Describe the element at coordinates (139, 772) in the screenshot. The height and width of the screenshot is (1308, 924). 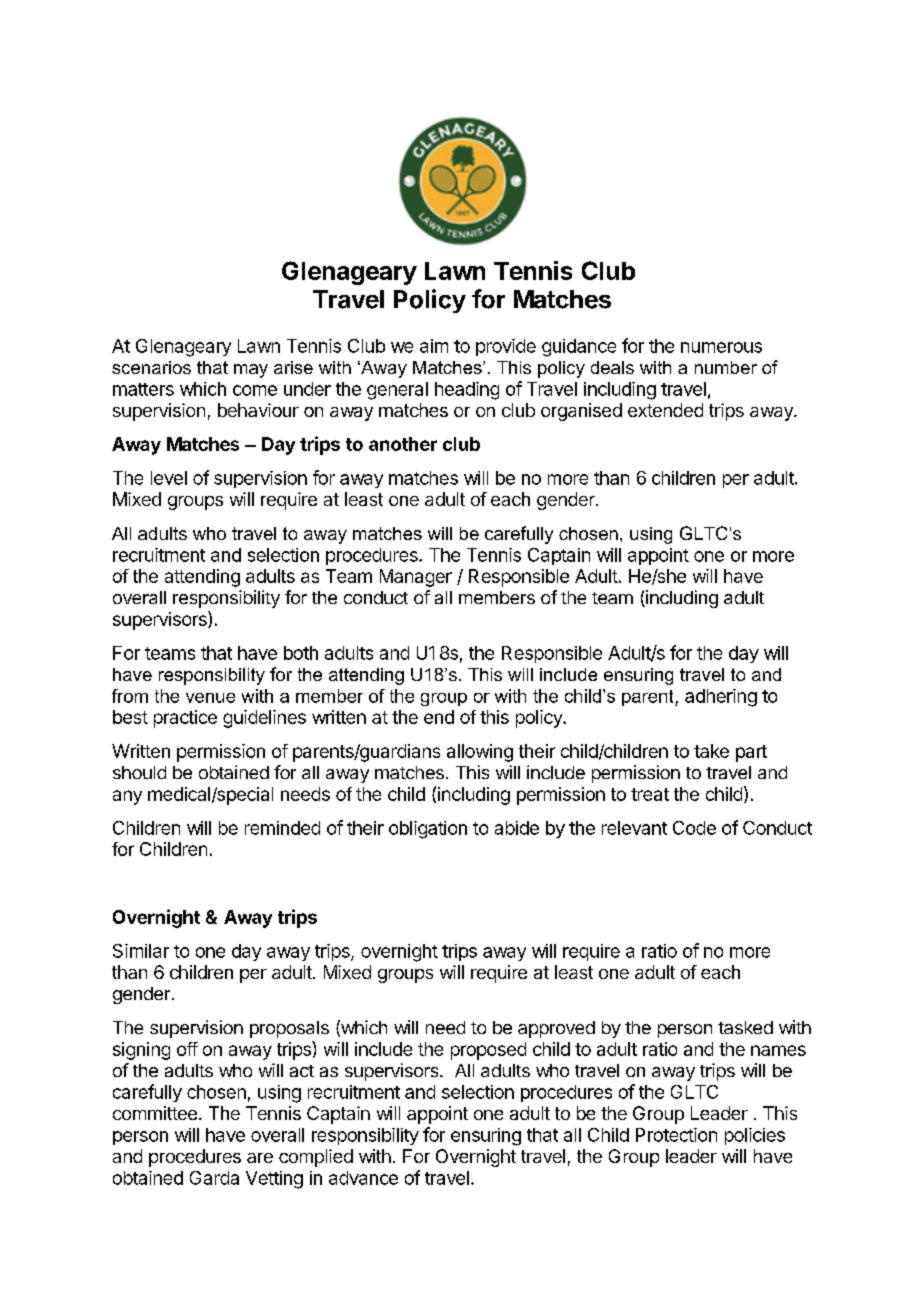
I see `should` at that location.
